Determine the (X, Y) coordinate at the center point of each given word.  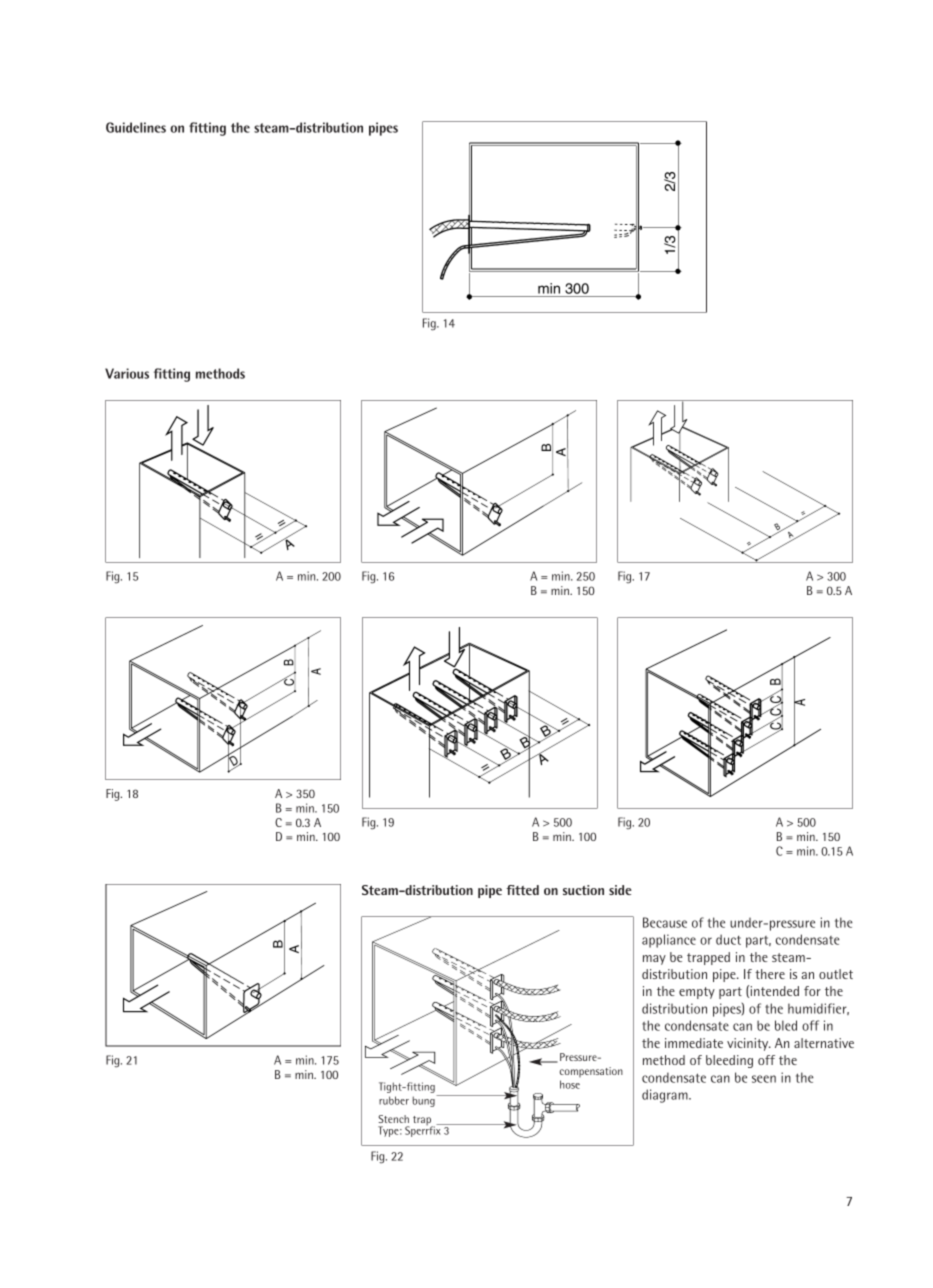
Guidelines (136, 127)
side (620, 890)
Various (127, 373)
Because (665, 922)
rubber (394, 1100)
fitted (522, 890)
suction (583, 890)
